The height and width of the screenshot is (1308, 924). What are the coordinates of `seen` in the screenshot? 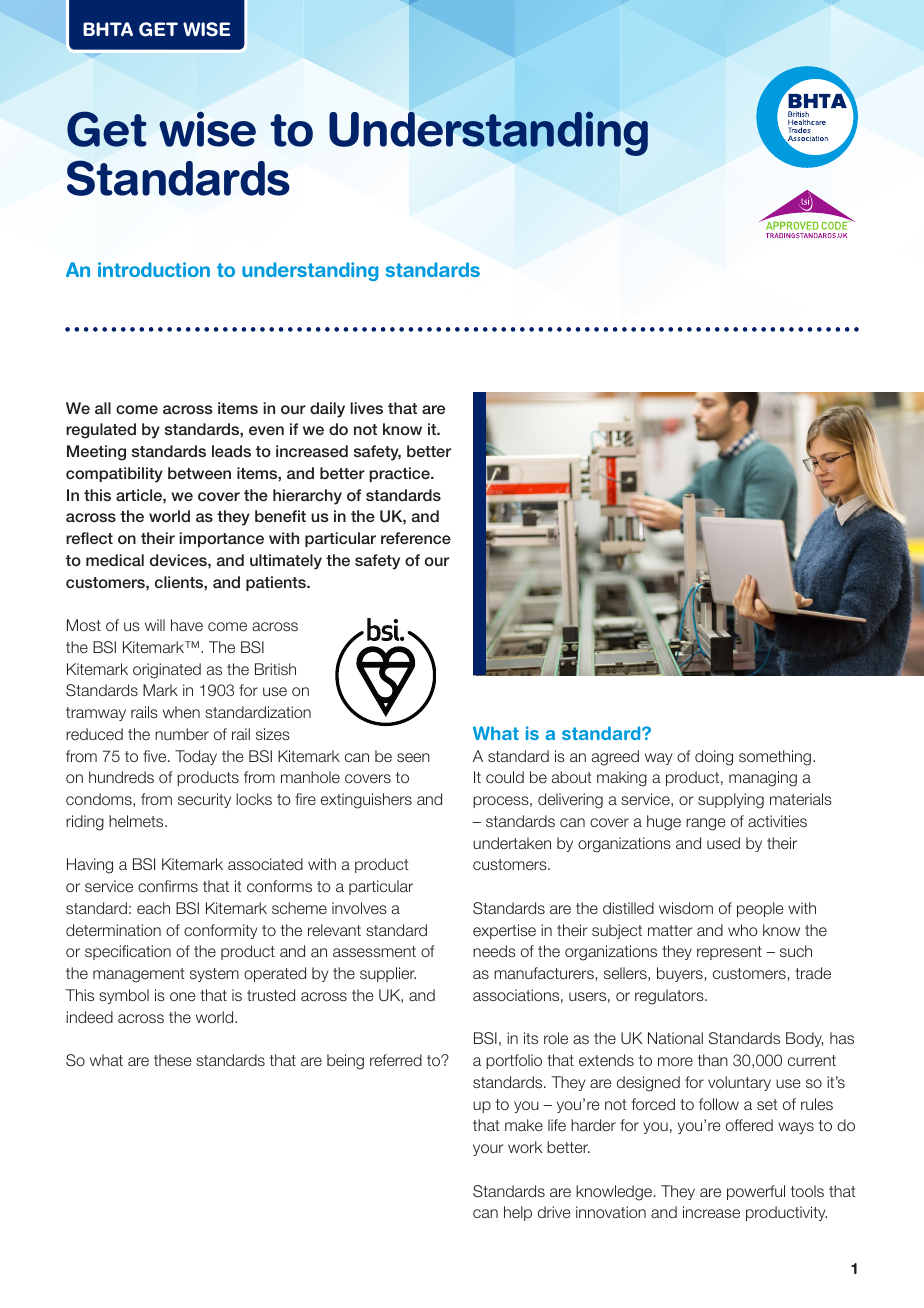 It's located at (413, 757).
